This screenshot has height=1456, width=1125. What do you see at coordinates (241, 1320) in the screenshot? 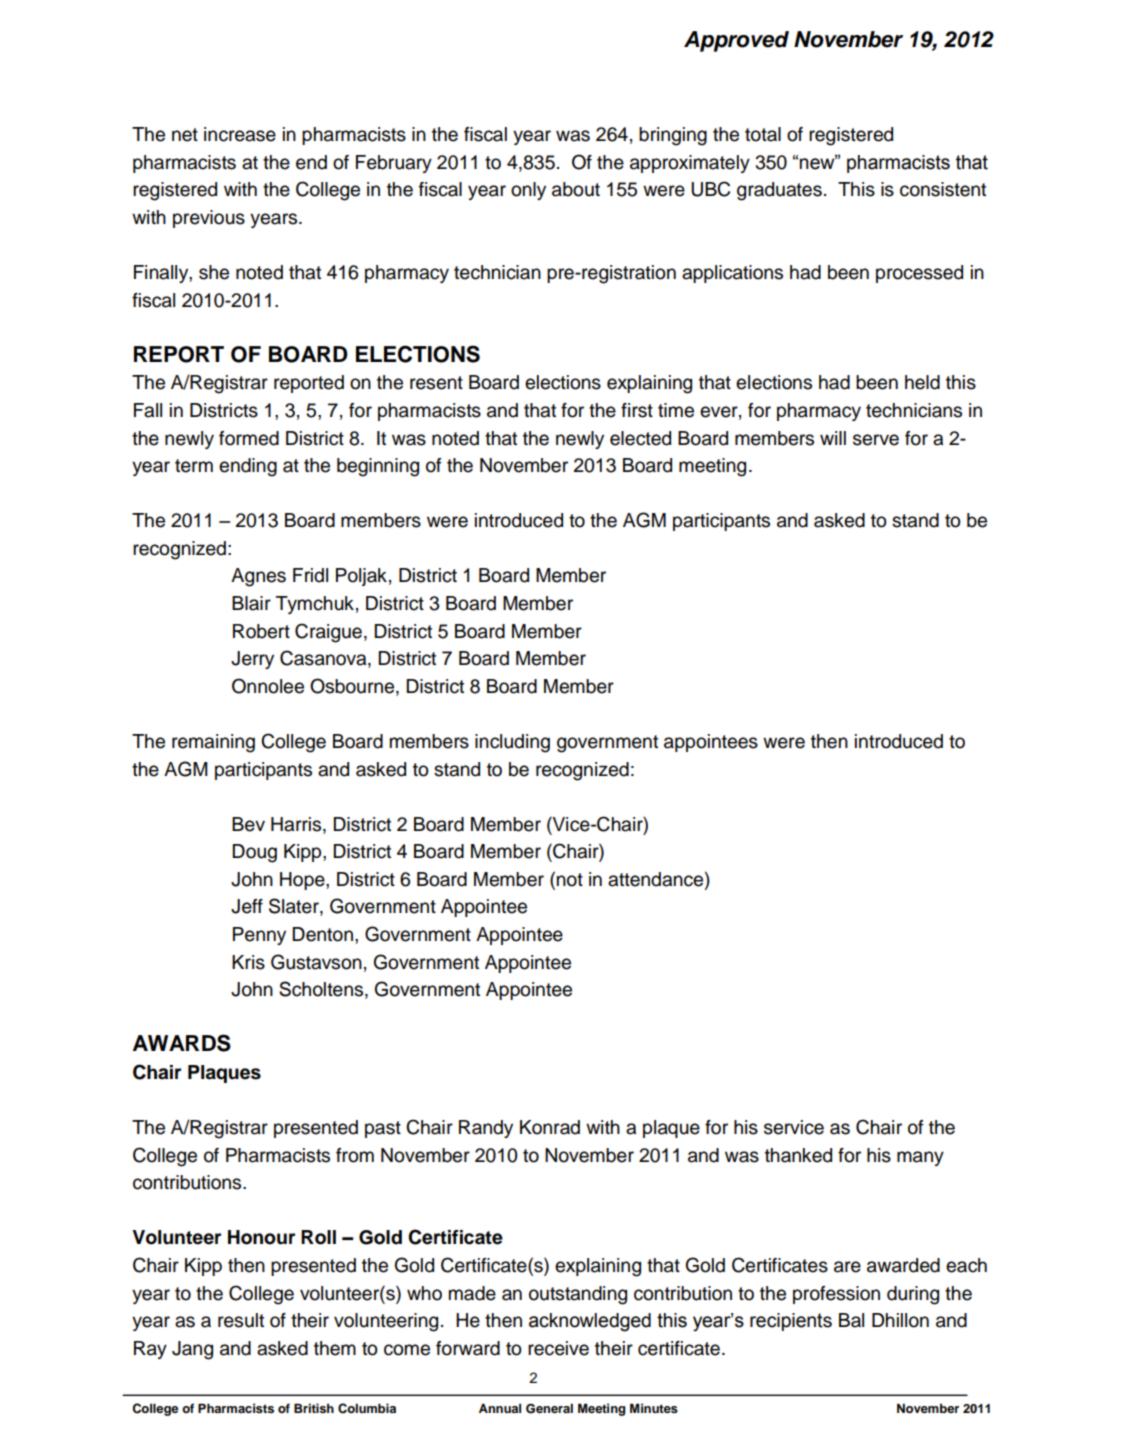
I see `result` at bounding box center [241, 1320].
